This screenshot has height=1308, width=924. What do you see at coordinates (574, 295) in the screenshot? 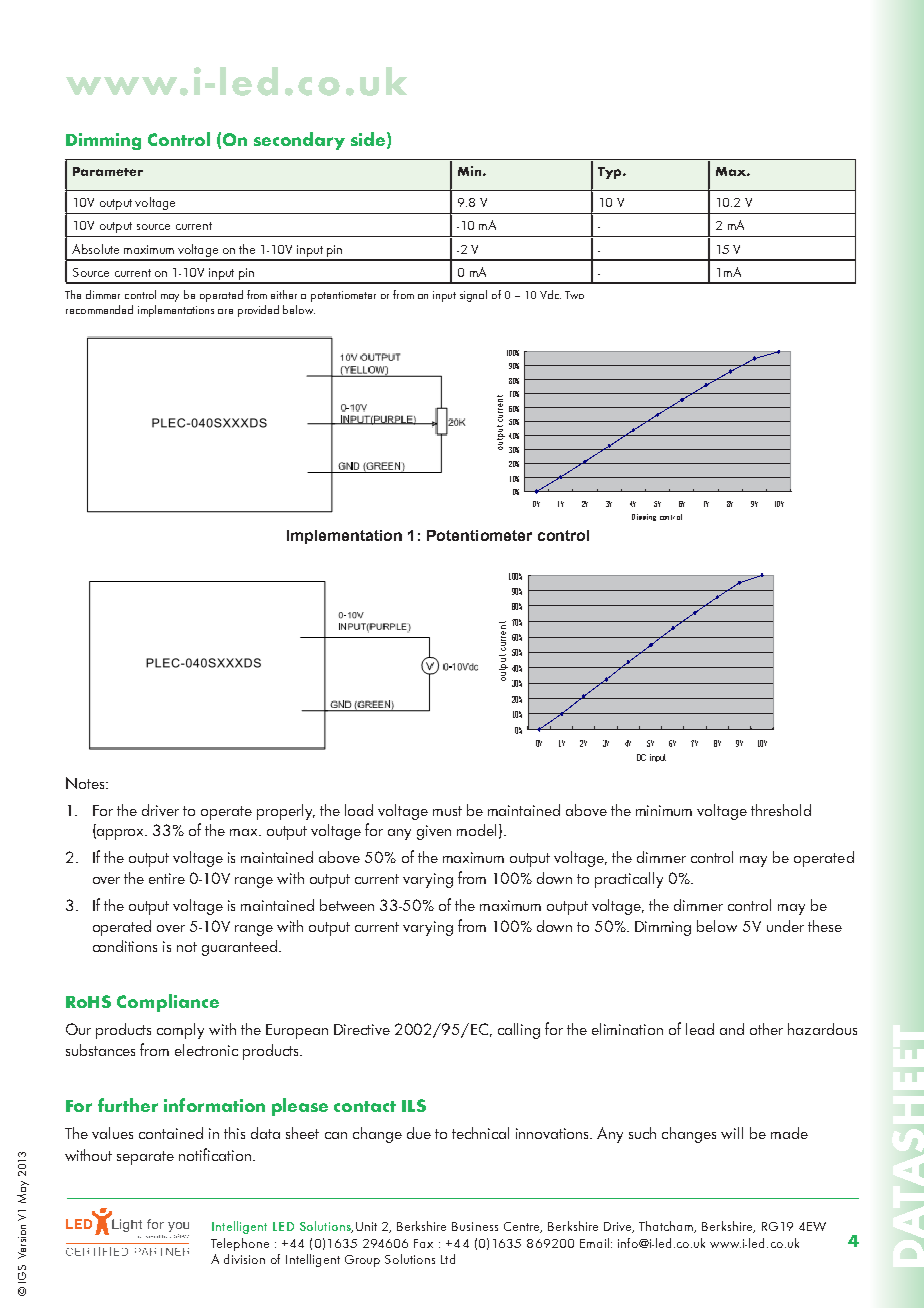
I see `Two` at bounding box center [574, 295].
